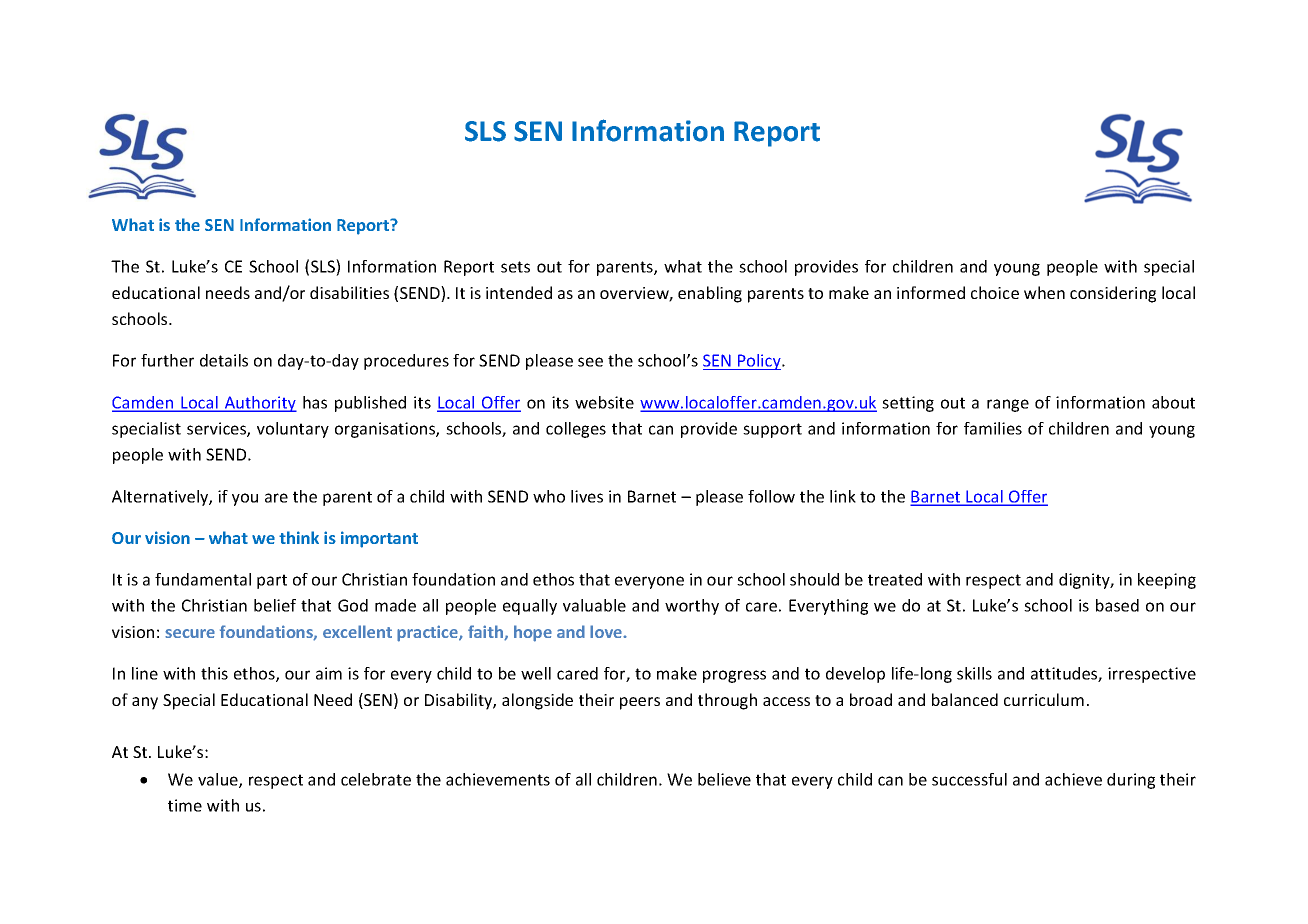  Describe the element at coordinates (604, 402) in the page. I see `website` at that location.
